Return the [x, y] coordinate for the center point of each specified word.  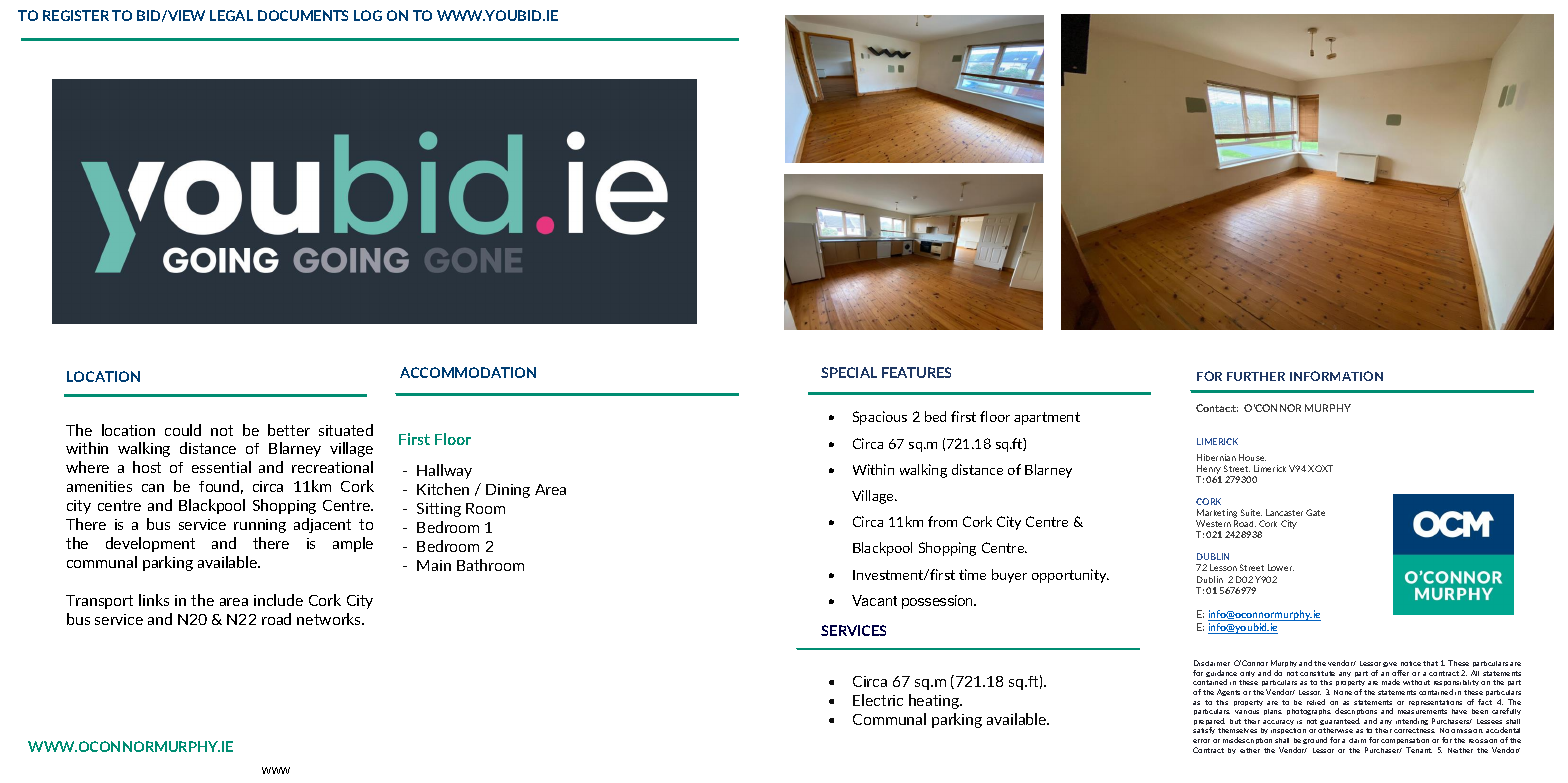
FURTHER [1256, 376]
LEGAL [231, 15]
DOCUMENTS [303, 15]
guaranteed [1340, 721]
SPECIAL [849, 372]
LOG [368, 15]
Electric [878, 700]
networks [330, 619]
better [289, 430]
